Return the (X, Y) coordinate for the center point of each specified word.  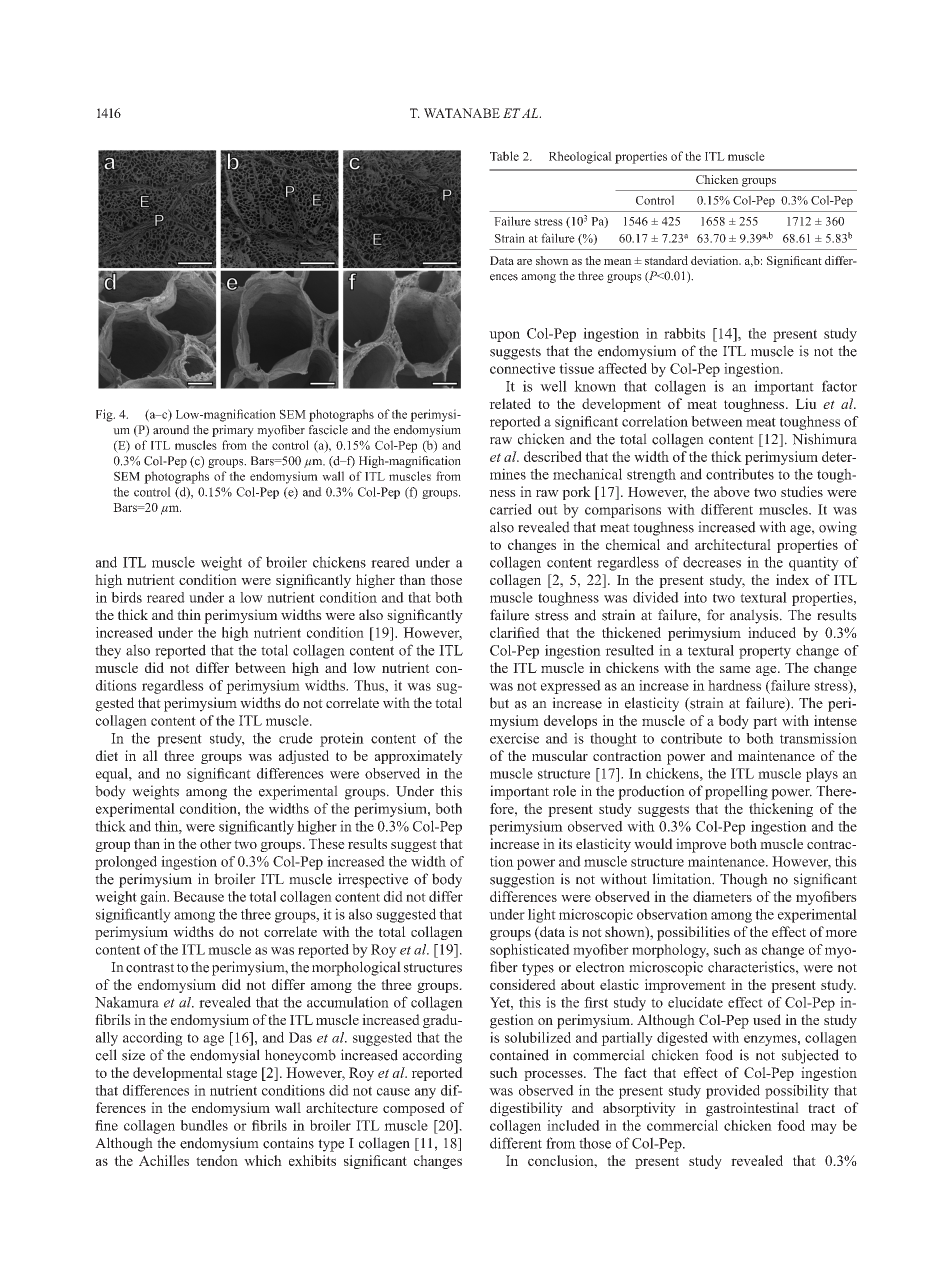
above (732, 491)
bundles (204, 1125)
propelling (736, 792)
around (171, 430)
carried (511, 509)
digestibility (526, 1109)
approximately (419, 757)
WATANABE (462, 113)
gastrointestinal (752, 1109)
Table (504, 156)
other (216, 843)
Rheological (580, 157)
